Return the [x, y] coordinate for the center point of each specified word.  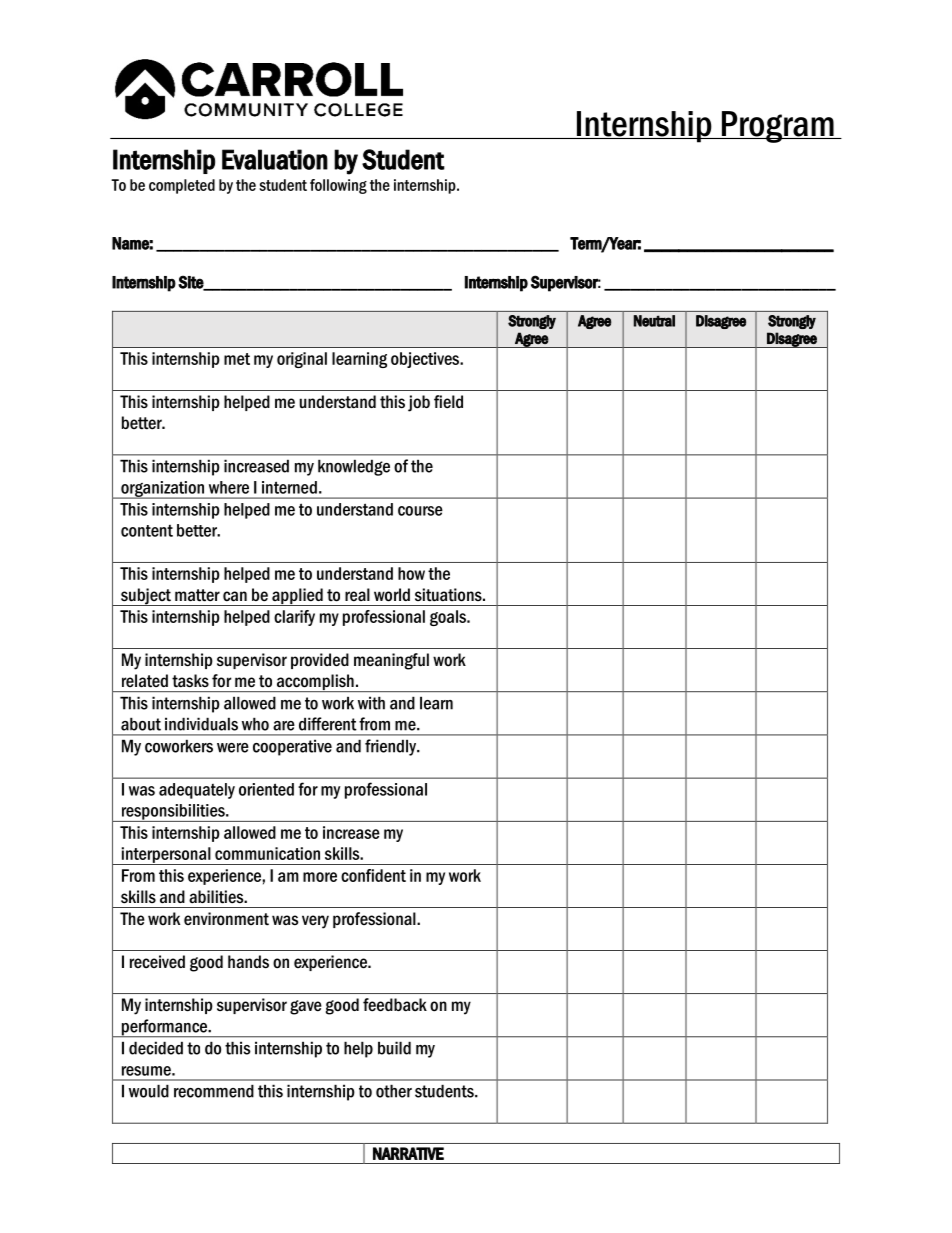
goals [449, 618]
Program [777, 127]
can [235, 596]
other [394, 1091]
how [411, 573]
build [394, 1048]
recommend [214, 1091]
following [338, 186]
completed [182, 186]
